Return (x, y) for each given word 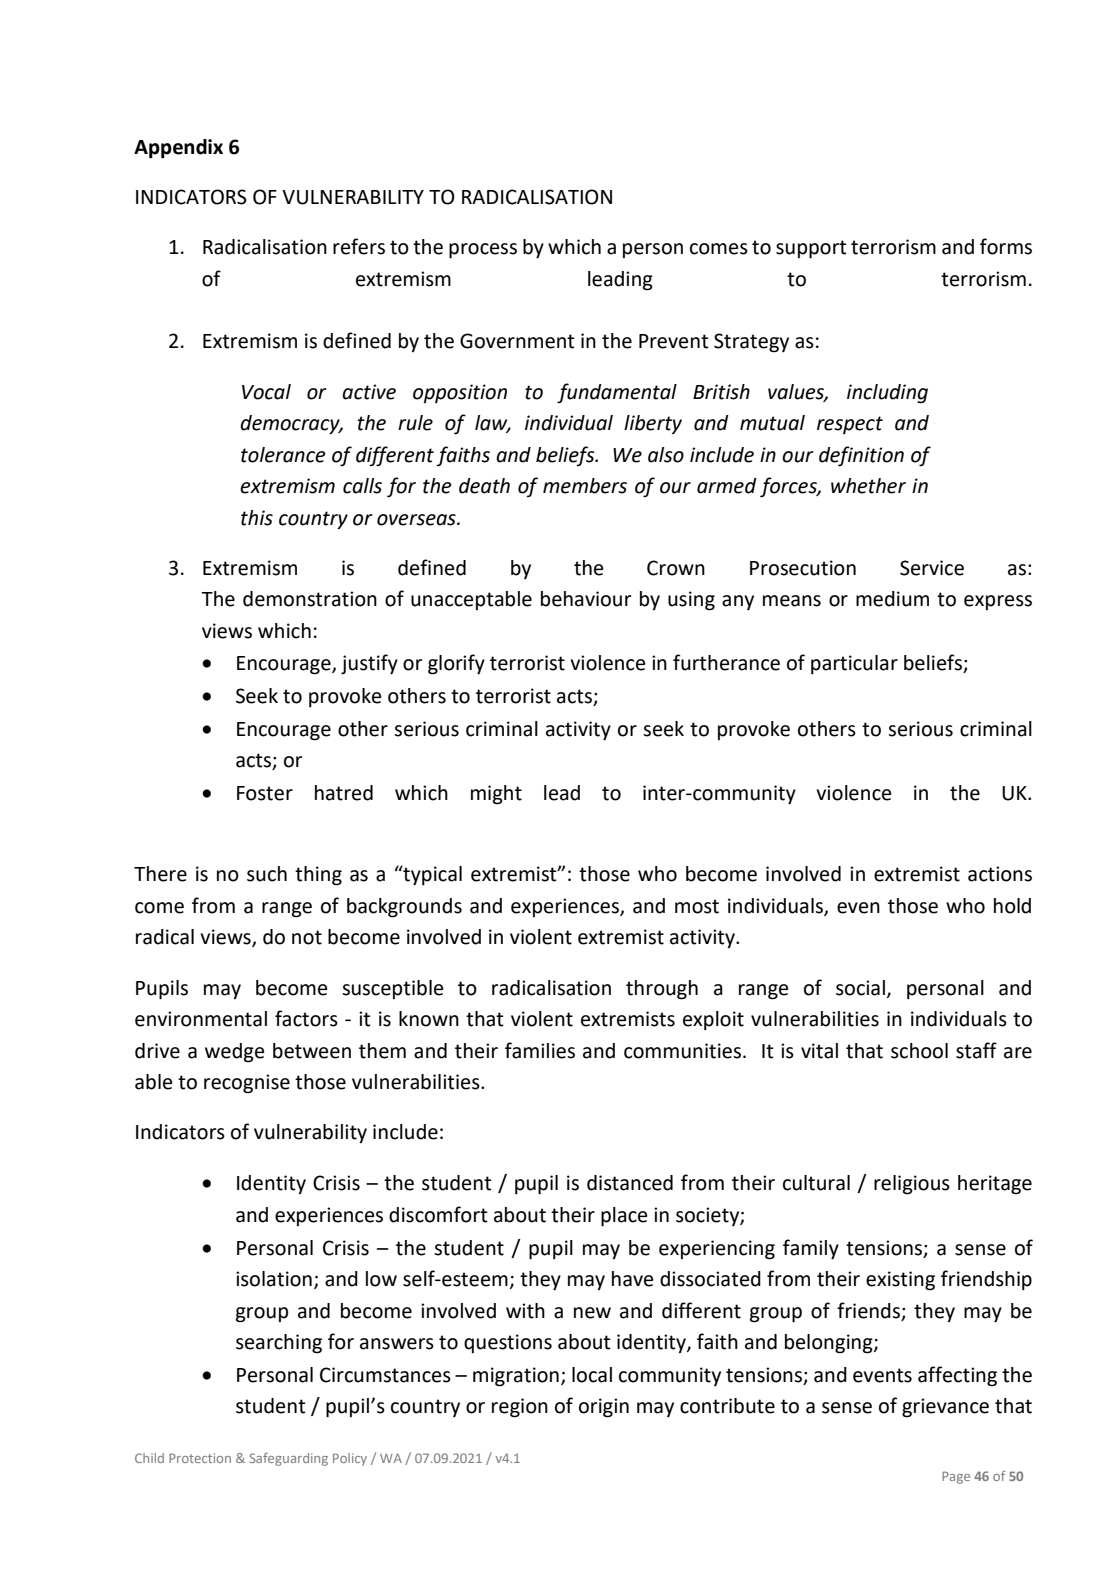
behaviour (586, 599)
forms (1006, 246)
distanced (630, 1183)
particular (854, 664)
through (662, 990)
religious (912, 1185)
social (860, 988)
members (585, 486)
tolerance (283, 455)
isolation (274, 1279)
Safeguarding (289, 1459)
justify (369, 664)
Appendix (178, 149)
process (483, 251)
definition (861, 456)
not (307, 937)
